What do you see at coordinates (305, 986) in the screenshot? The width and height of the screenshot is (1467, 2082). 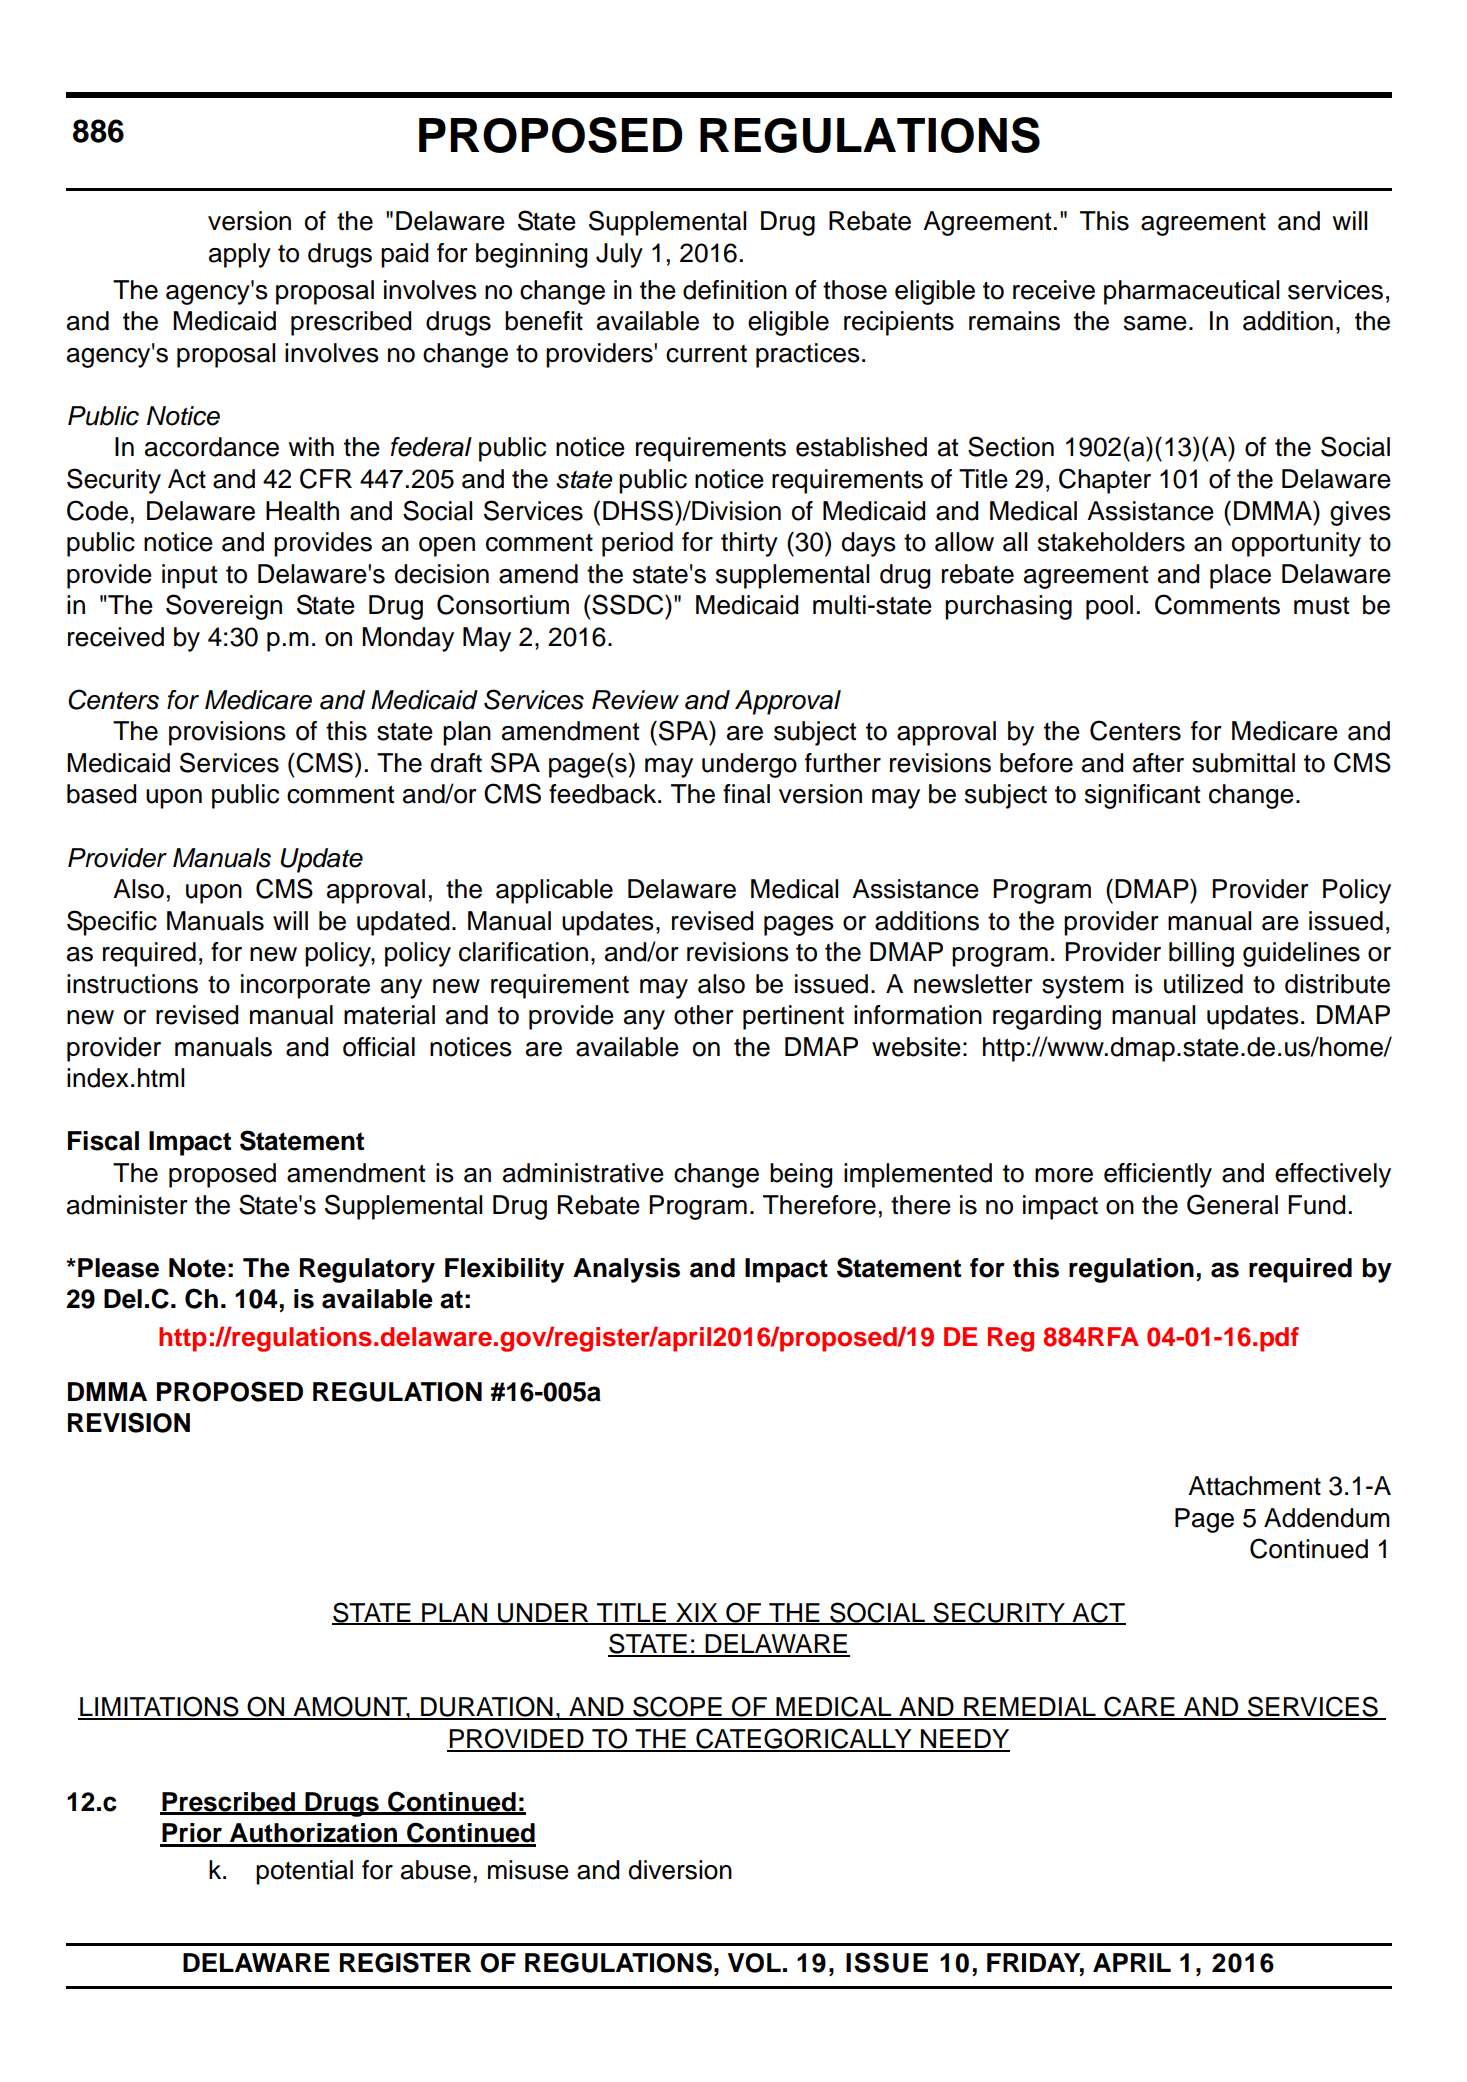 I see `incorporate` at bounding box center [305, 986].
